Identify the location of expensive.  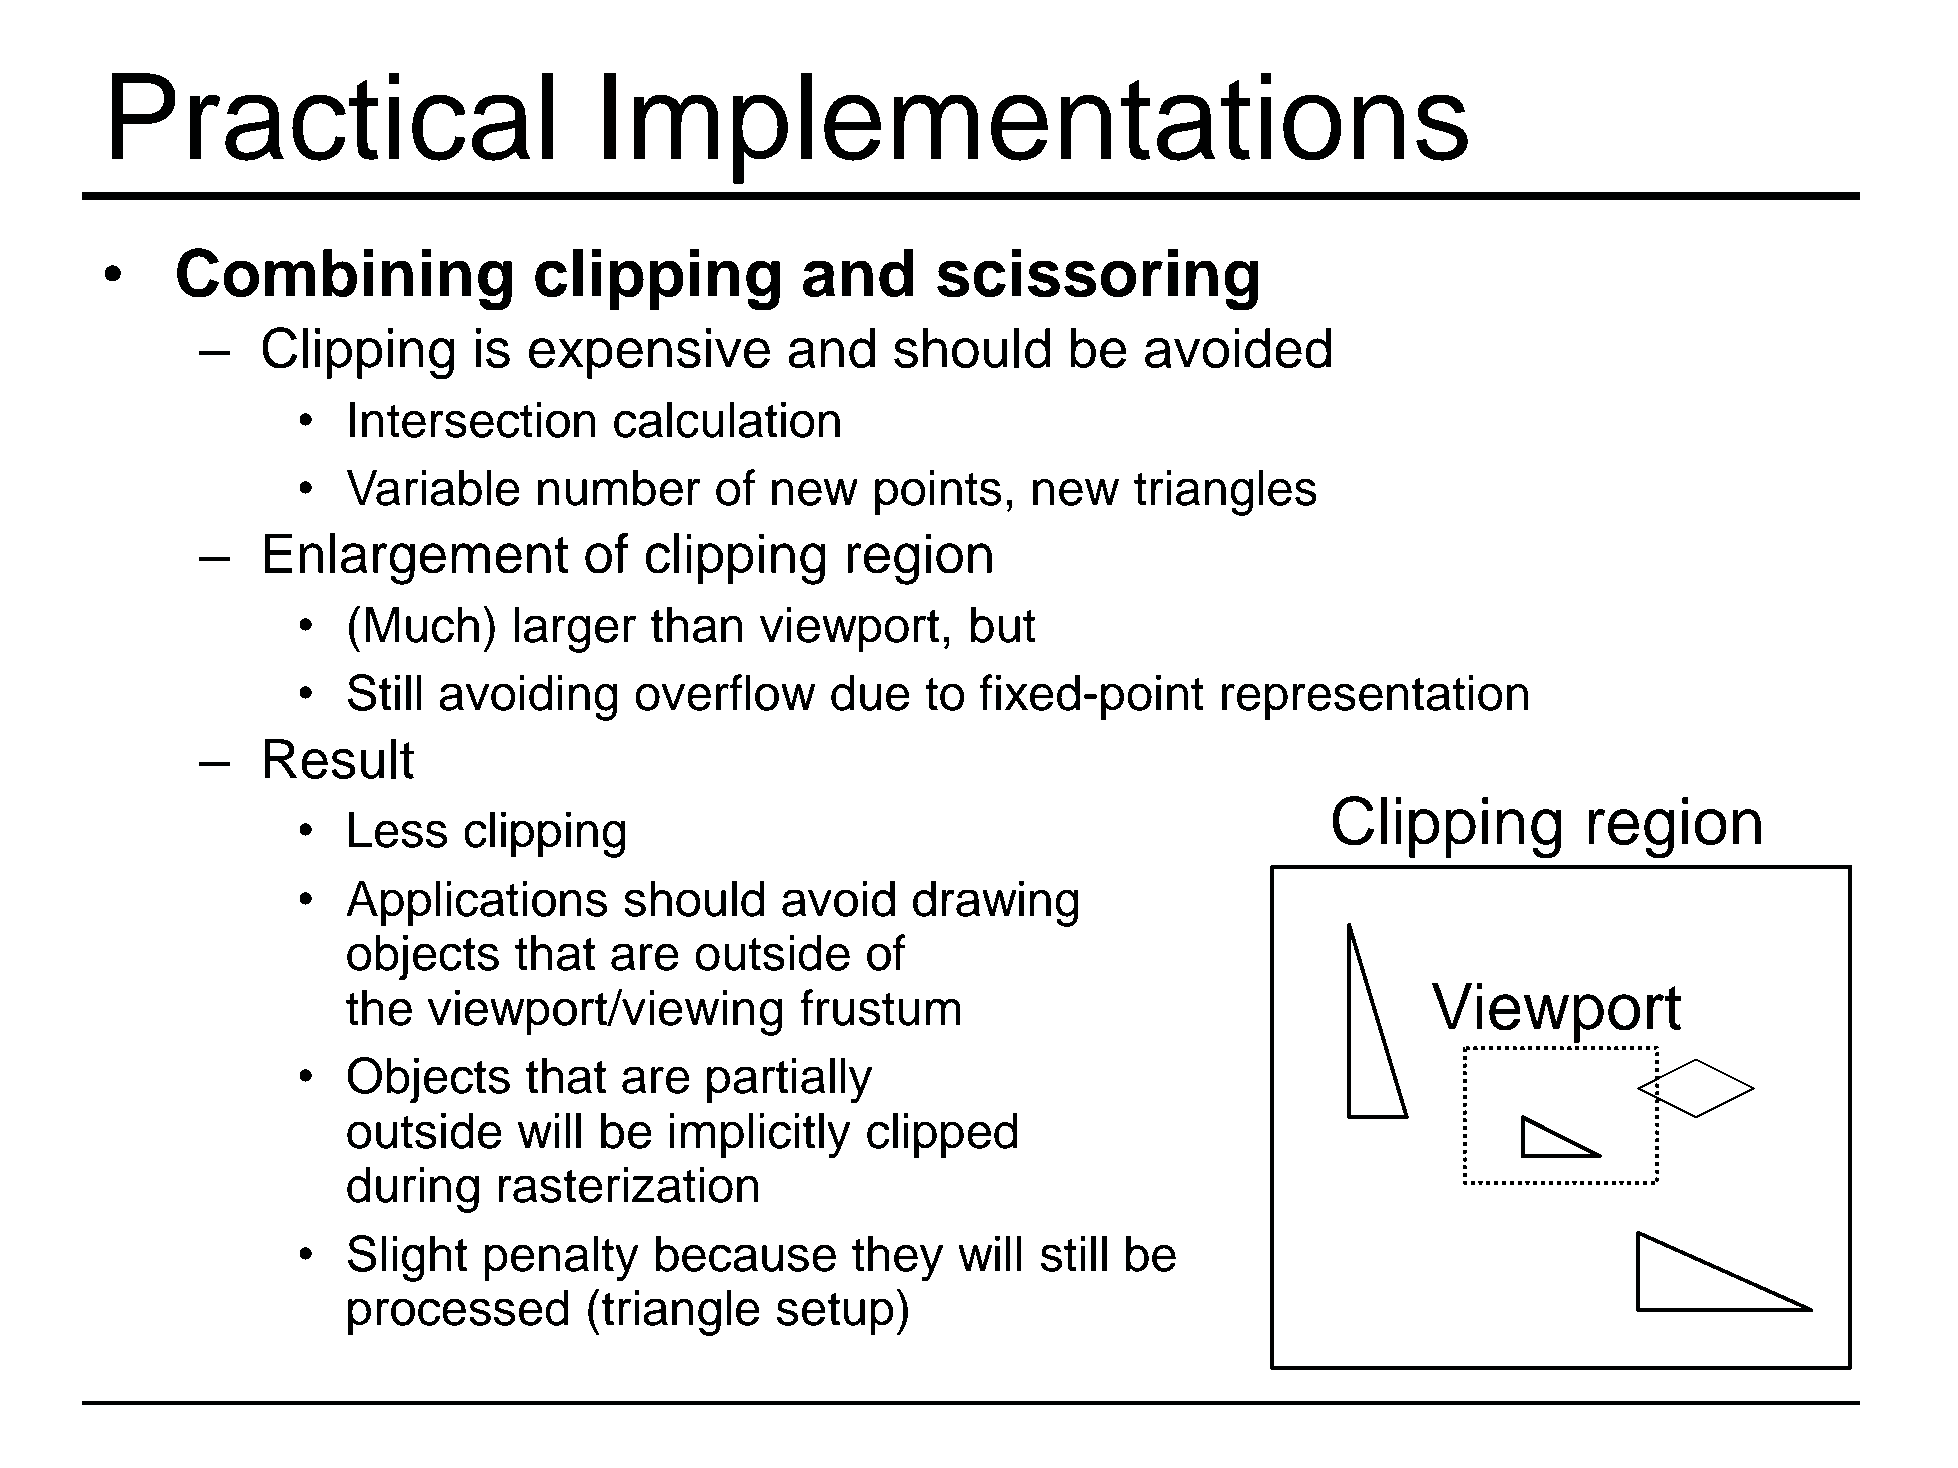
(649, 353).
